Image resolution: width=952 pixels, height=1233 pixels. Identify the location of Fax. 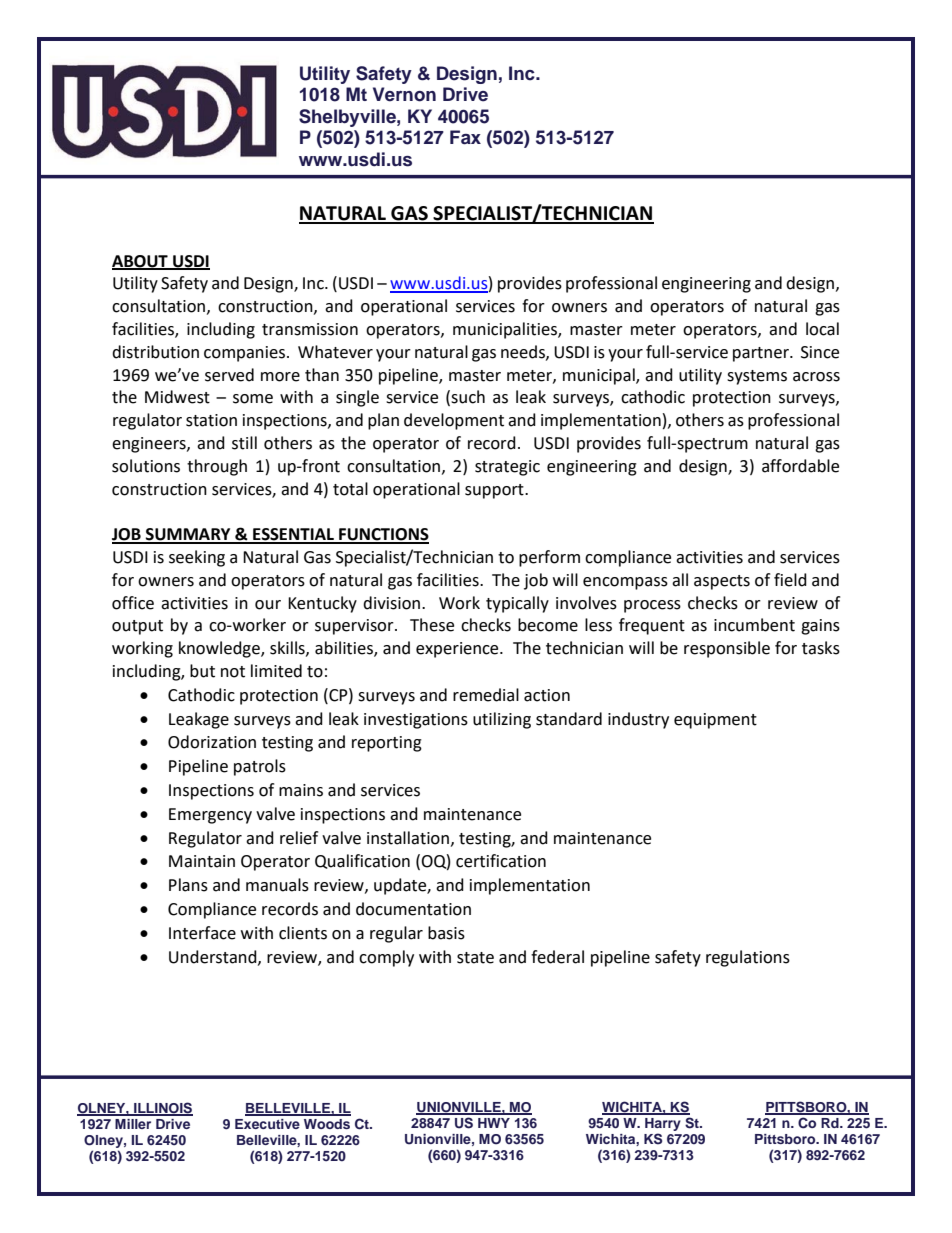
(465, 137).
